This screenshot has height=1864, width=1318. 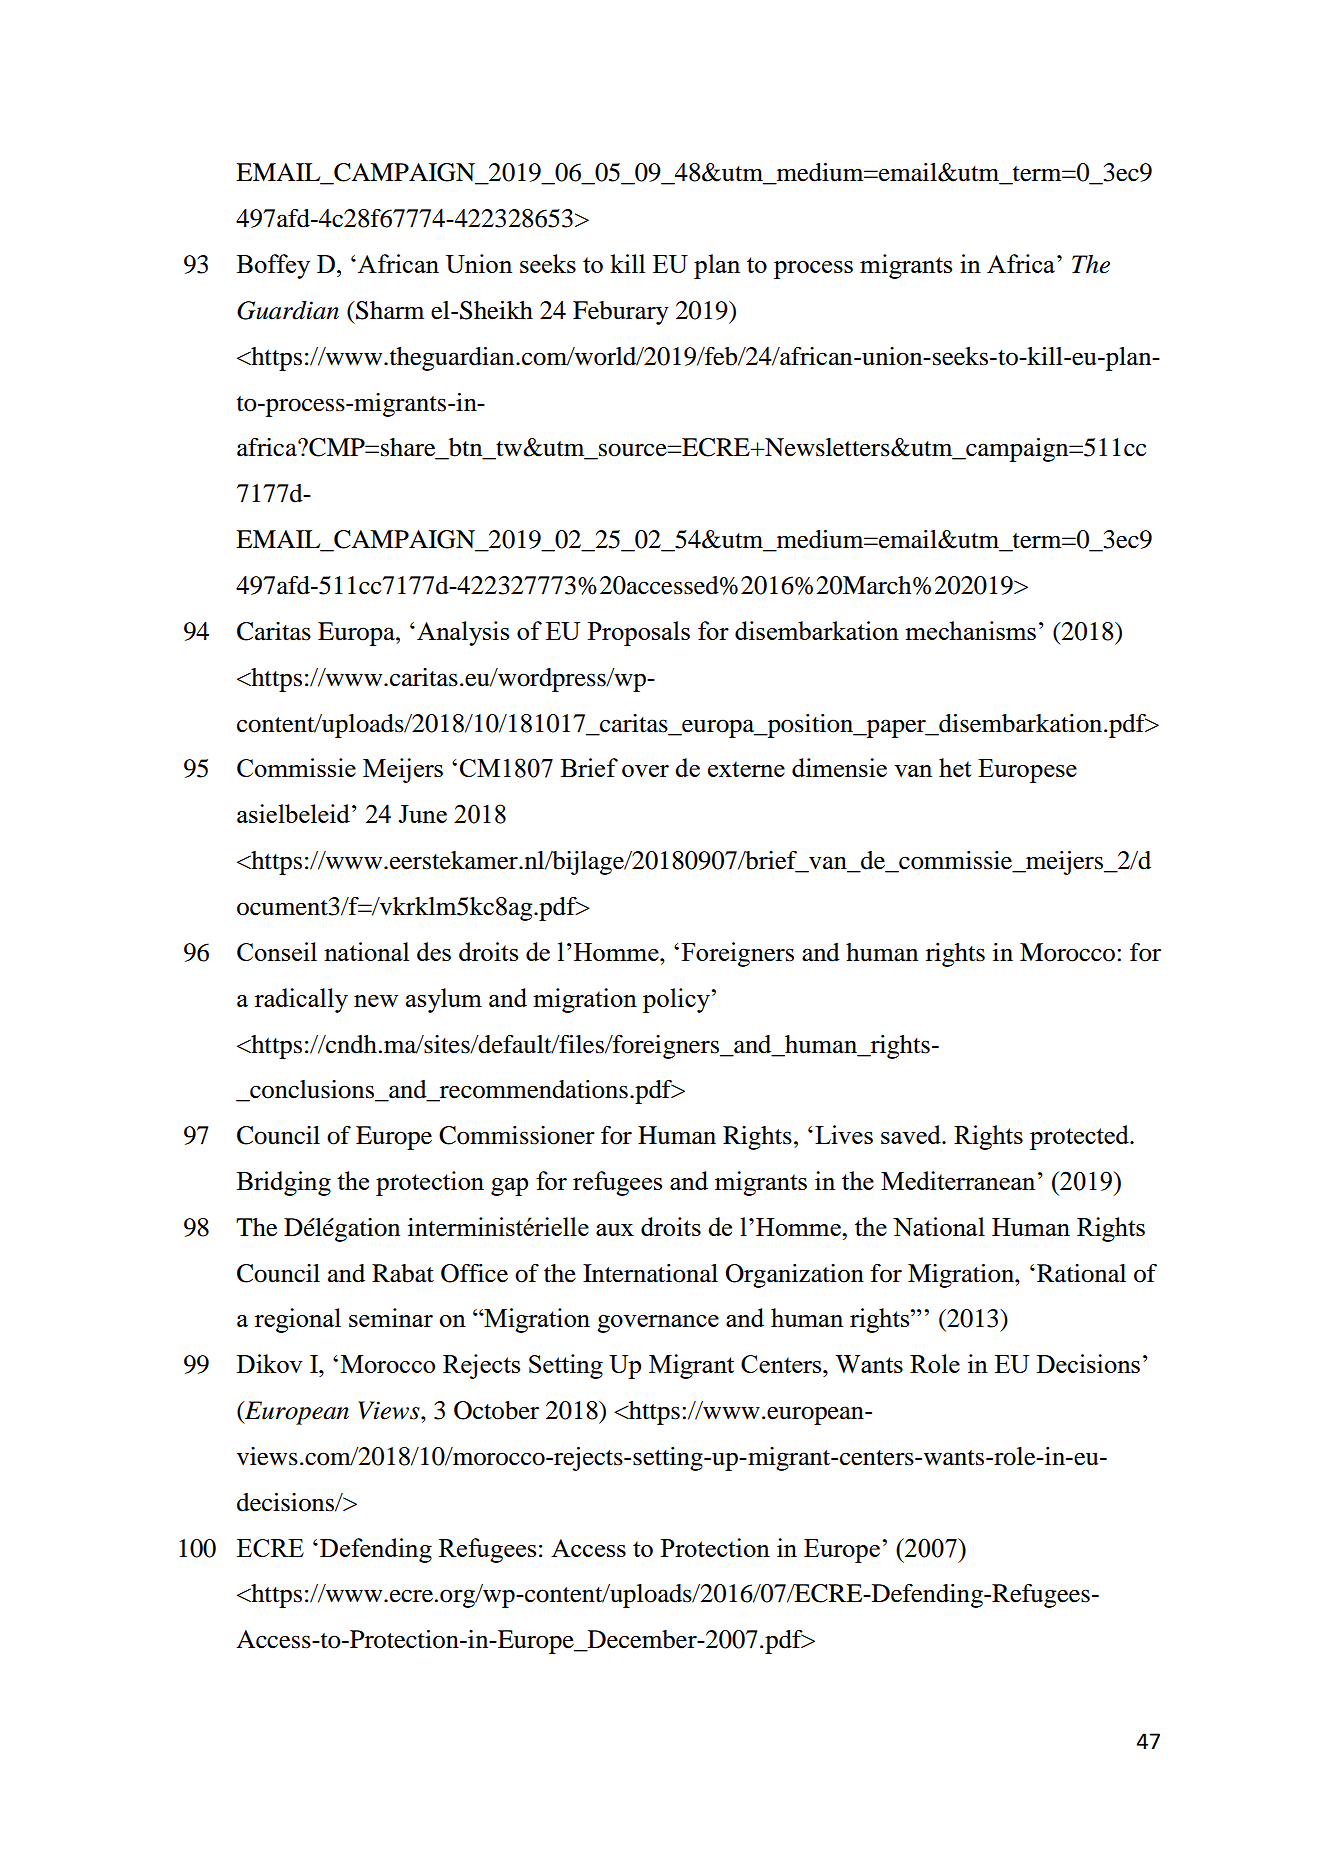 I want to click on Organization, so click(x=794, y=1276).
